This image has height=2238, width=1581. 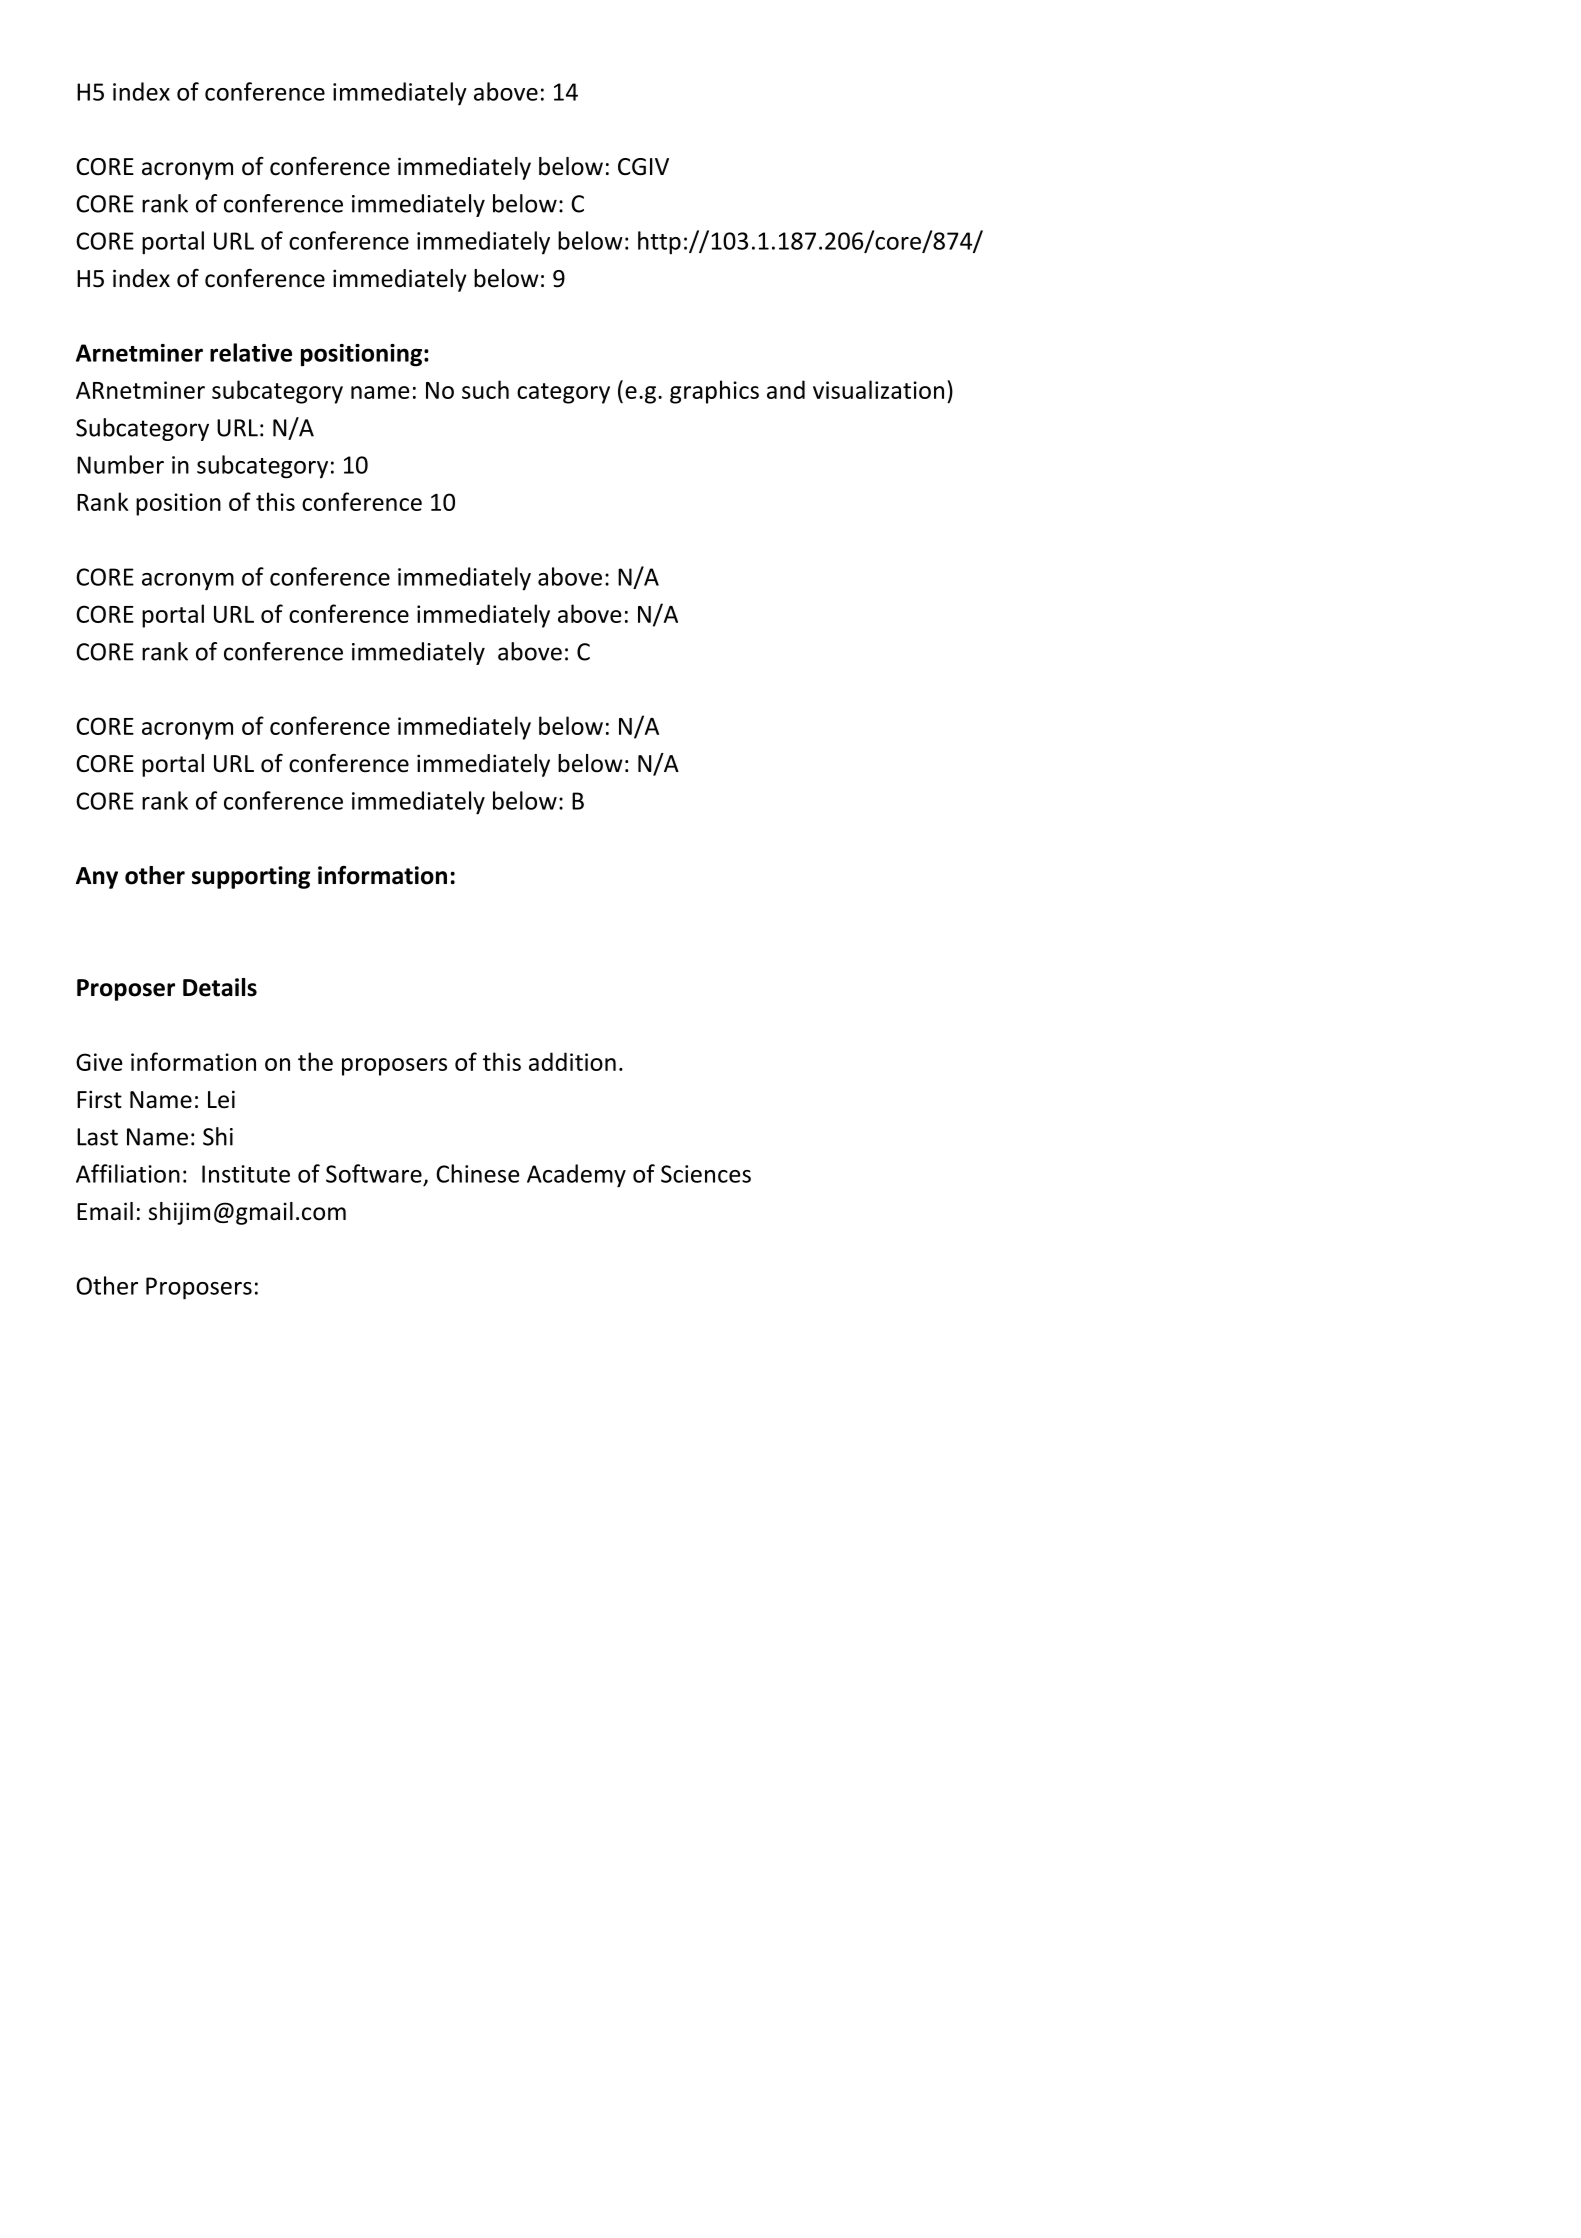 What do you see at coordinates (251, 352) in the image?
I see `relative` at bounding box center [251, 352].
